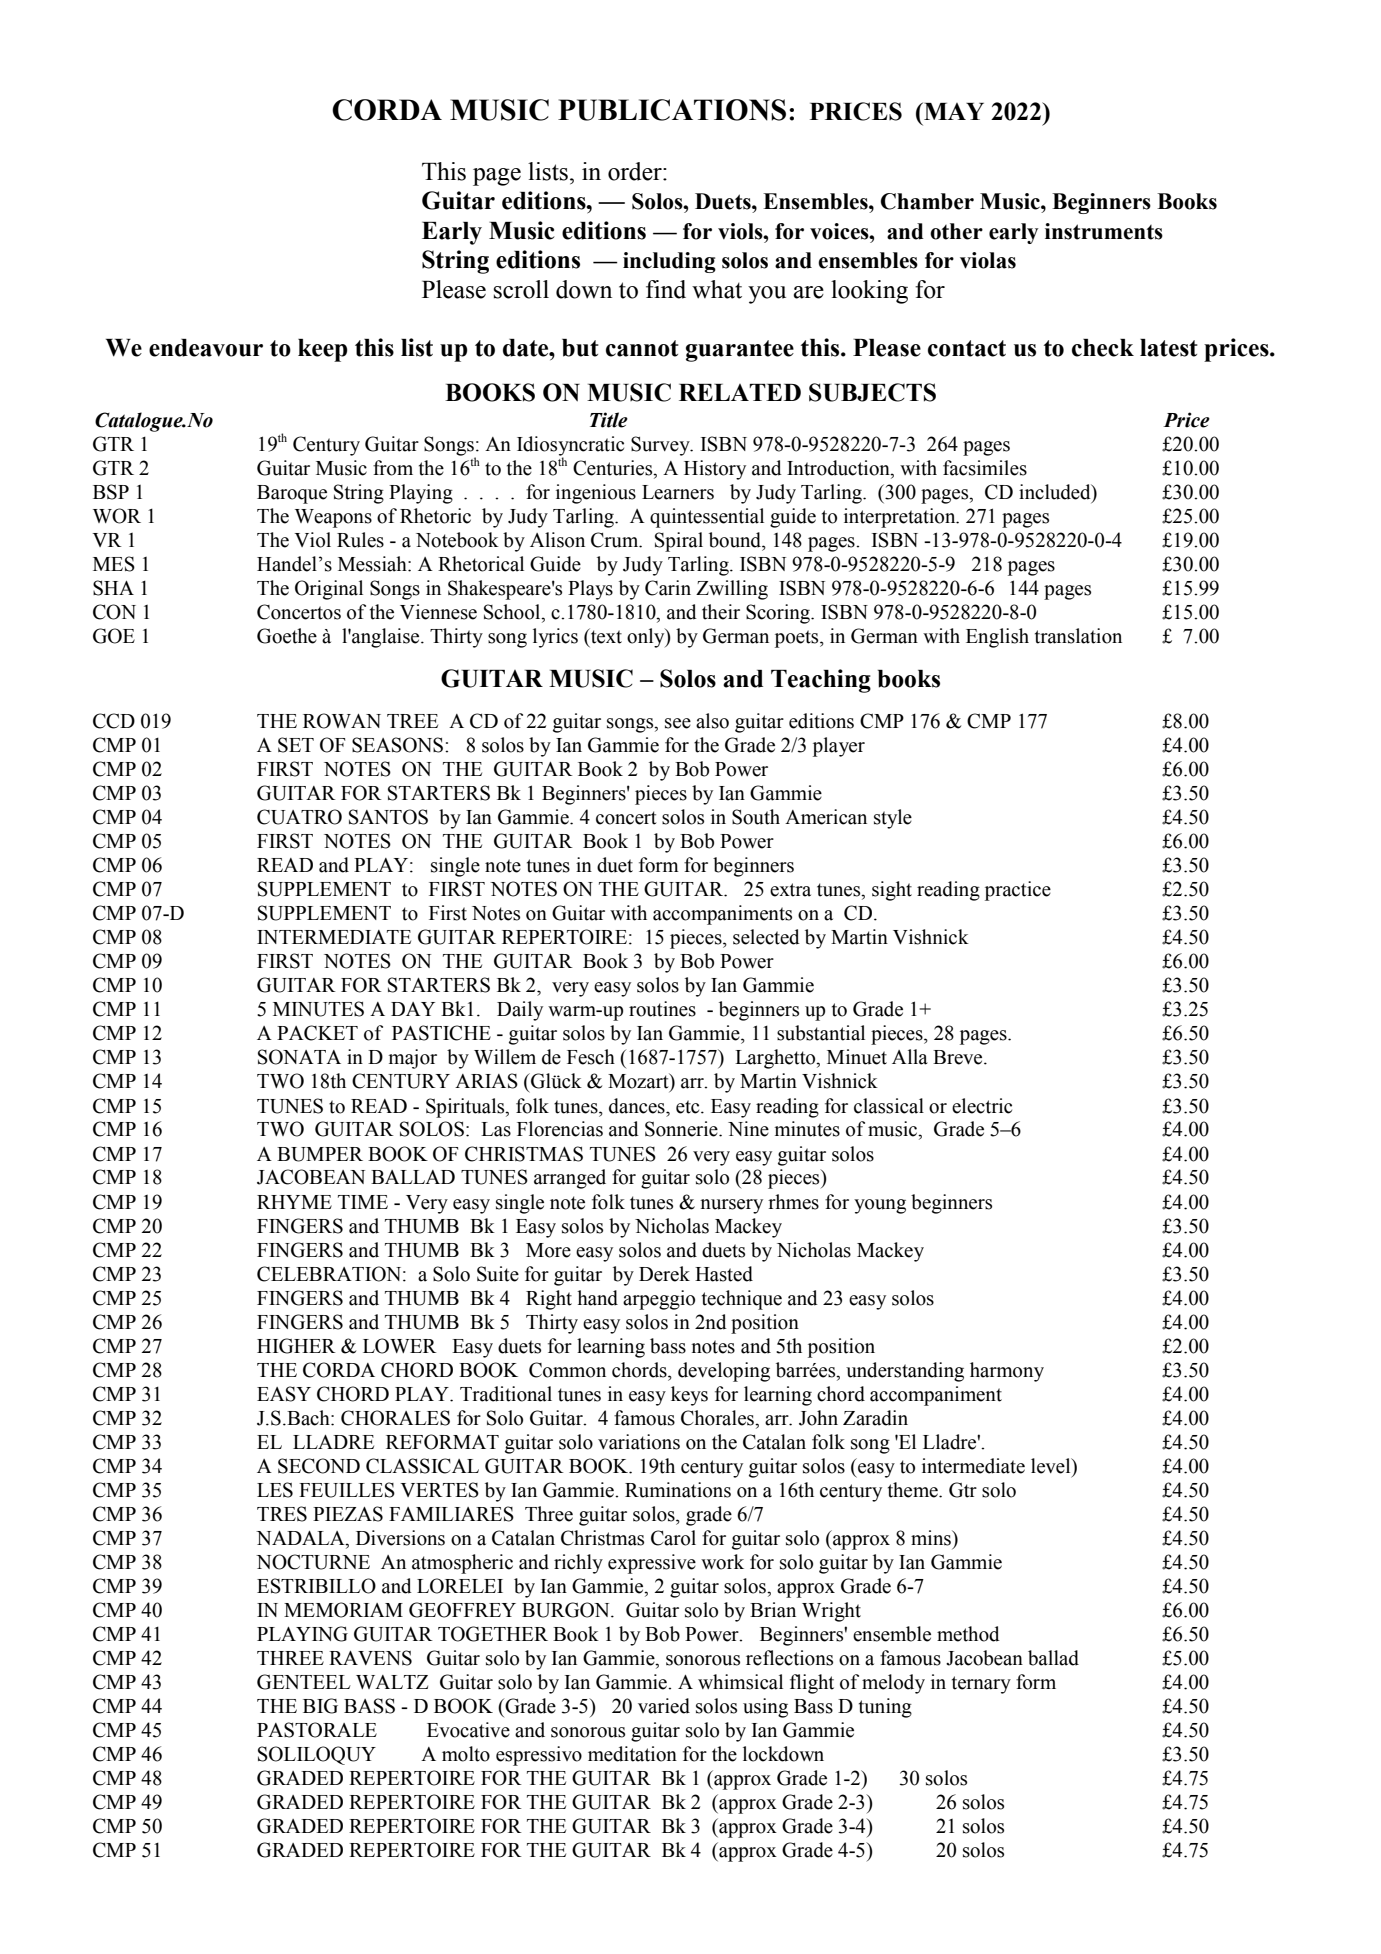 This page has width=1381, height=1954. What do you see at coordinates (953, 111) in the page?
I see `MAY` at bounding box center [953, 111].
